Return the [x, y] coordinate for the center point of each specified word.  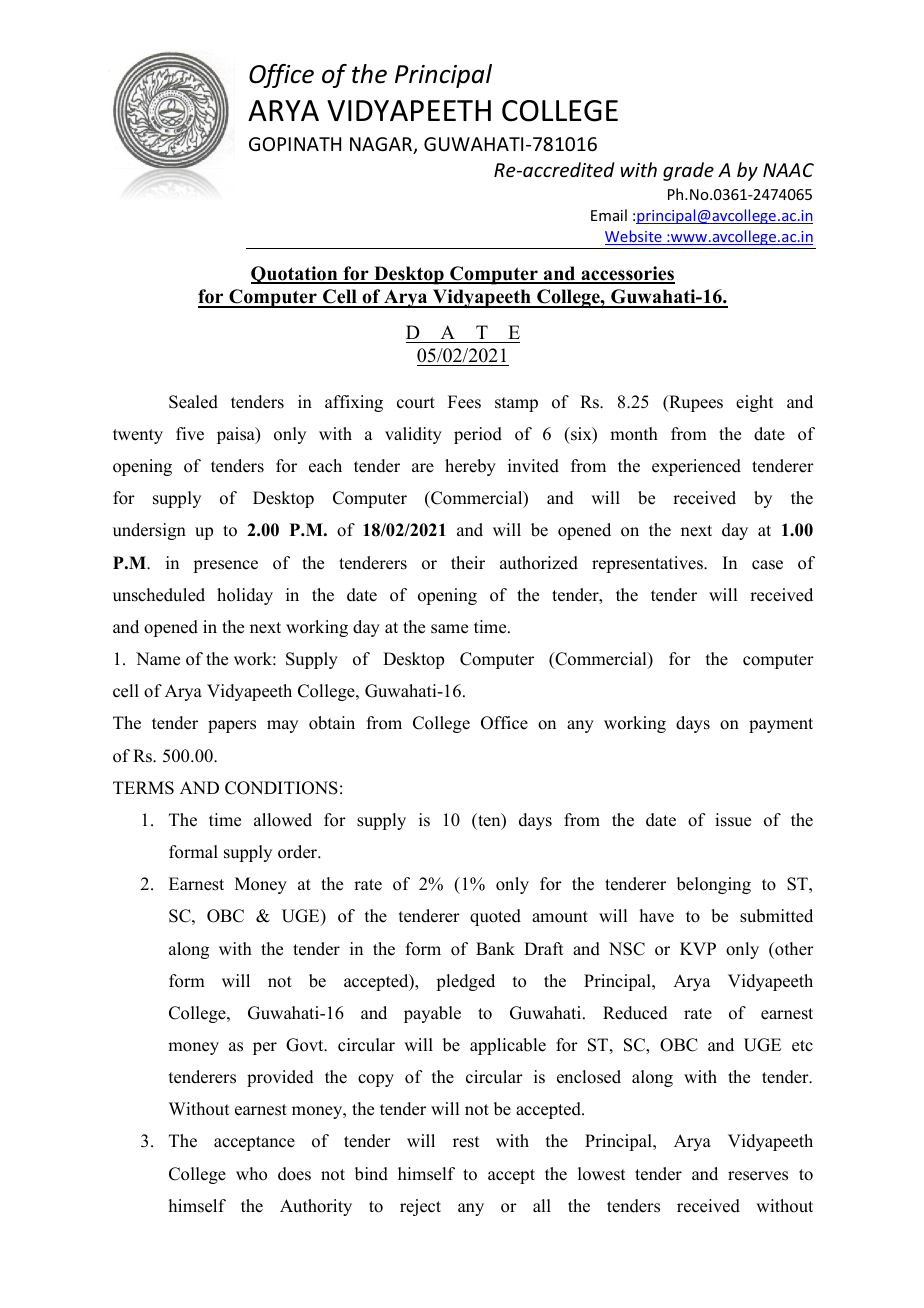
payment [781, 725]
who [251, 1174]
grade [688, 171]
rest [466, 1142]
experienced [696, 467]
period [478, 435]
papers [232, 726]
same [449, 629]
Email [609, 215]
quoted [495, 917]
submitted [776, 916]
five [190, 434]
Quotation [295, 275]
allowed [283, 820]
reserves [758, 1176]
